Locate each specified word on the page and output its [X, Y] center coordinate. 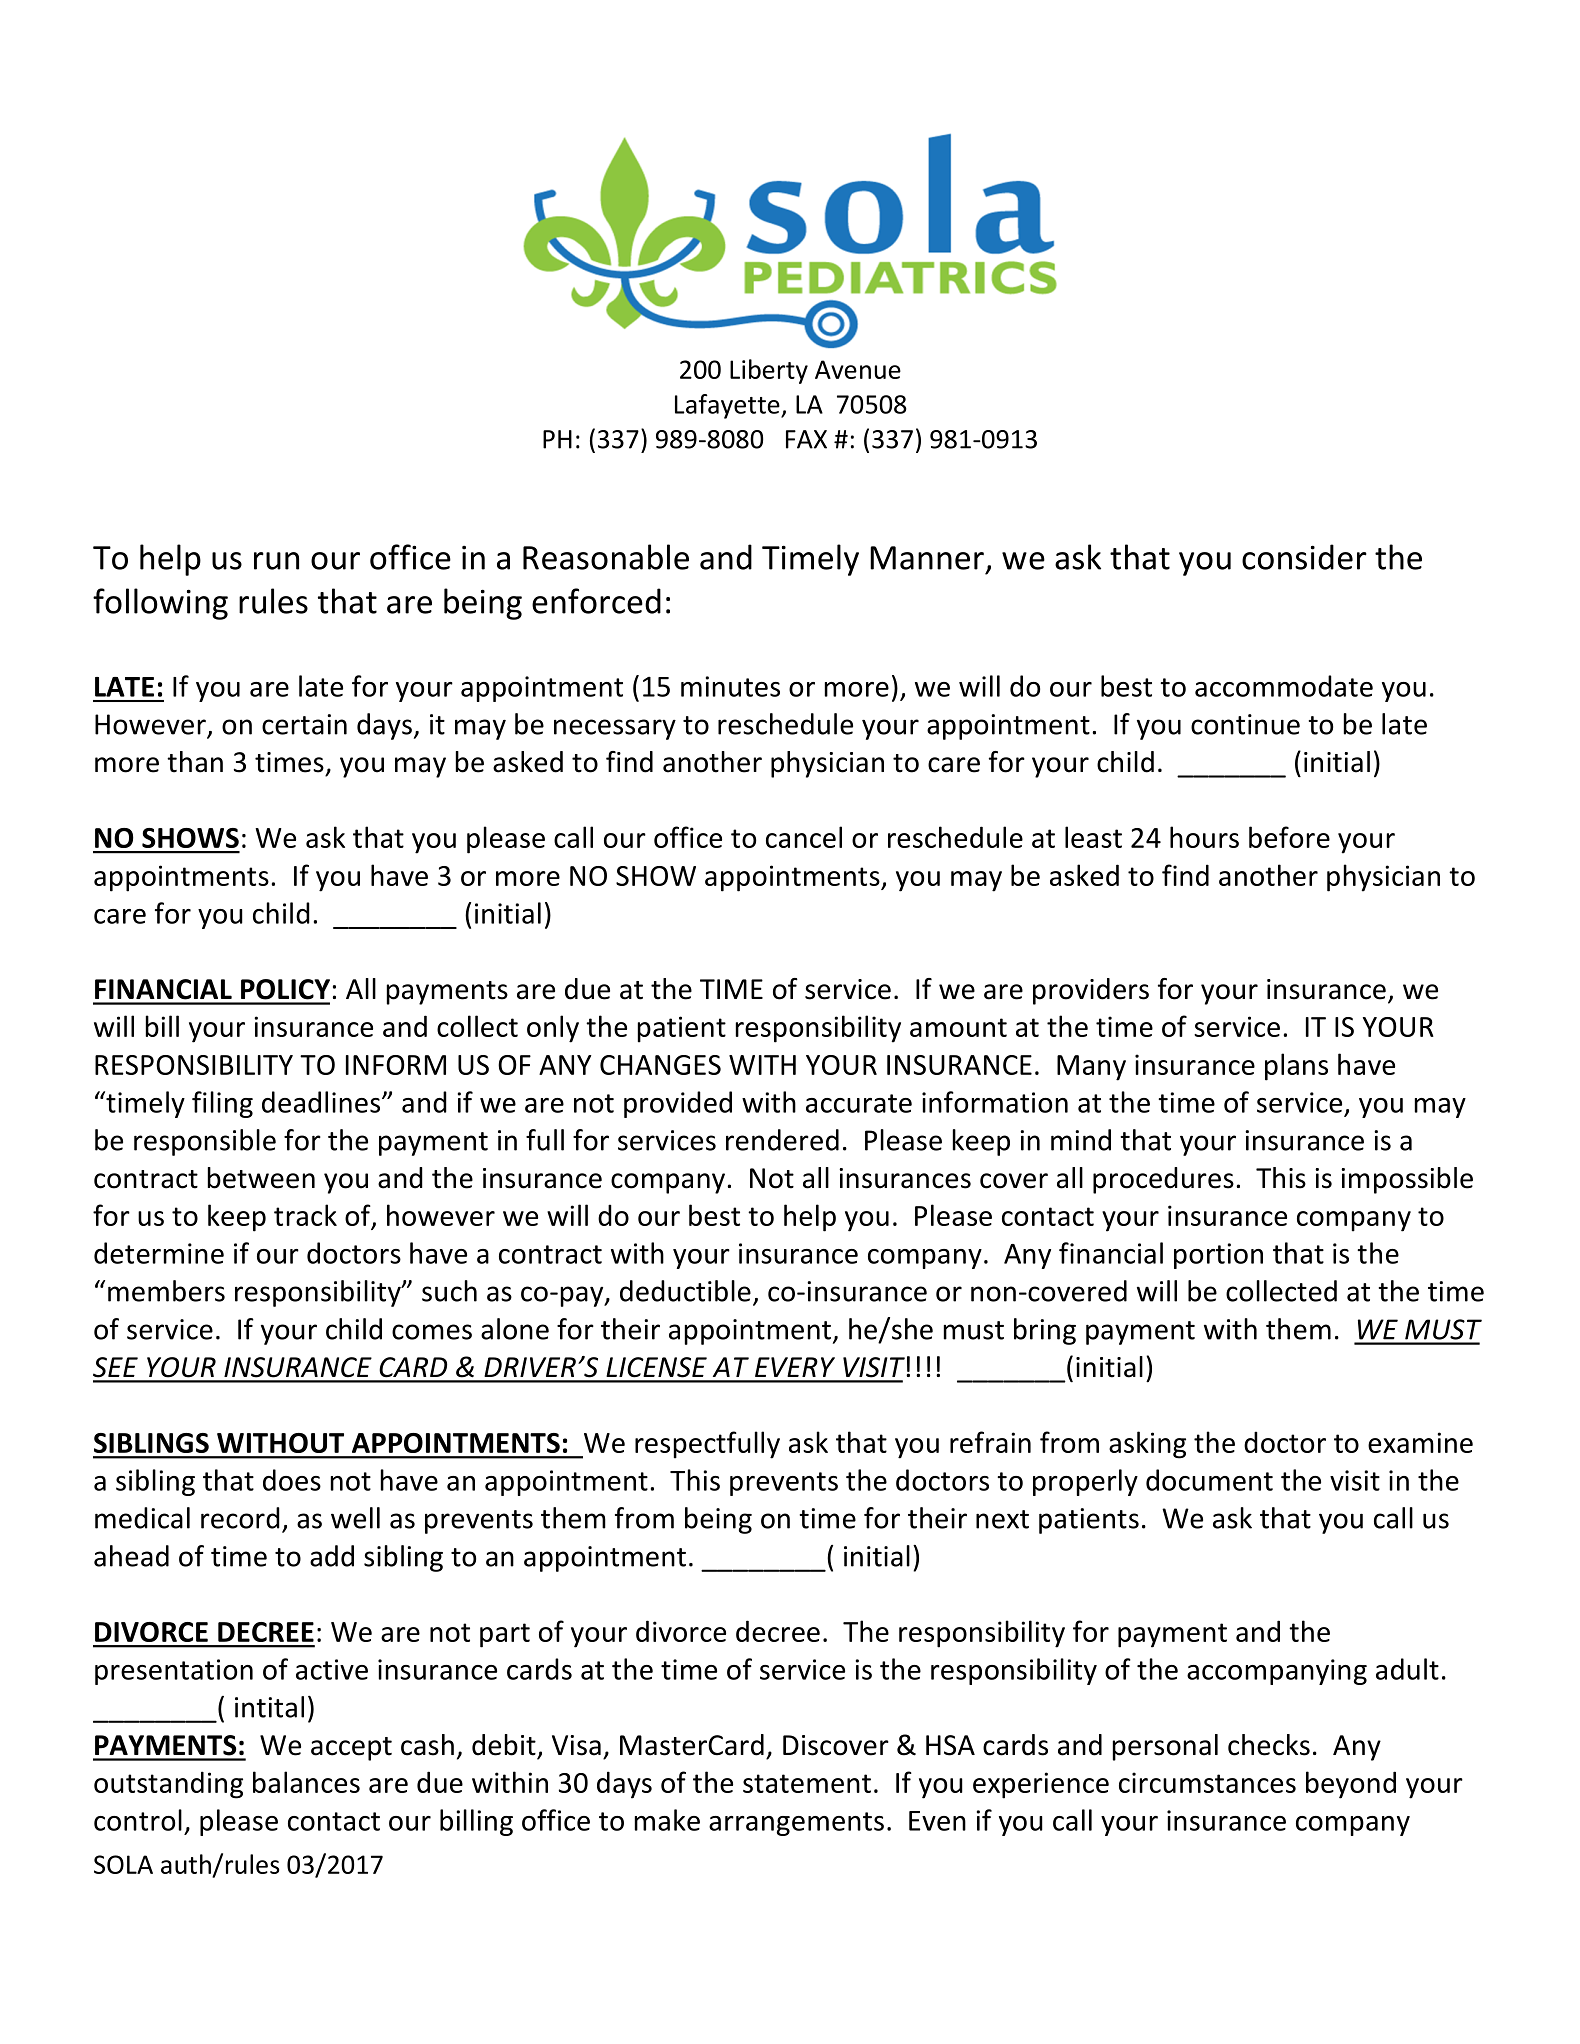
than [195, 762]
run [276, 561]
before [1289, 837]
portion [1218, 1256]
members [166, 1291]
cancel [804, 837]
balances [306, 1782]
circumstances [1207, 1782]
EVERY [795, 1367]
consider [1304, 557]
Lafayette [728, 406]
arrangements [796, 1824]
